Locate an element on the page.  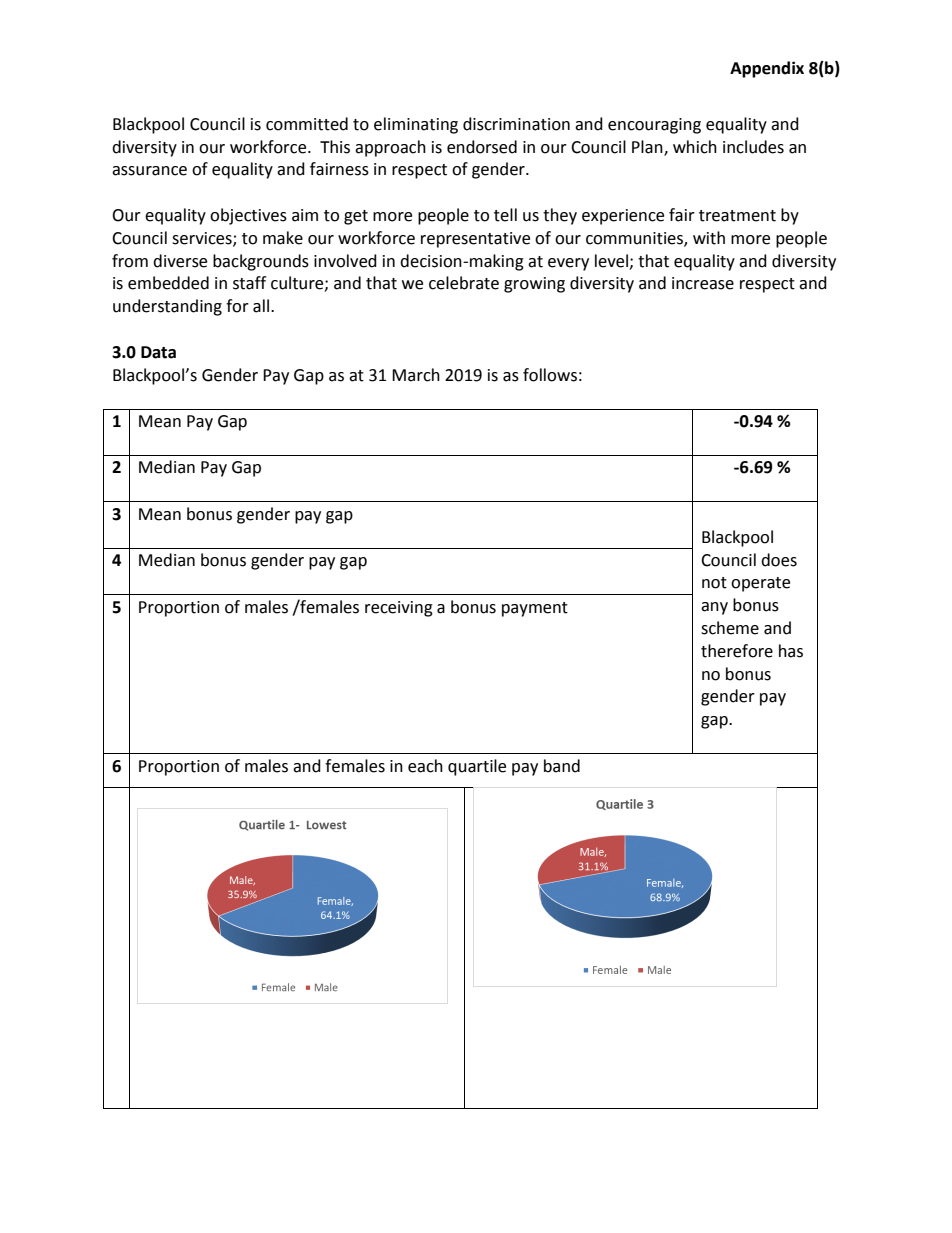
representative is located at coordinates (475, 240).
